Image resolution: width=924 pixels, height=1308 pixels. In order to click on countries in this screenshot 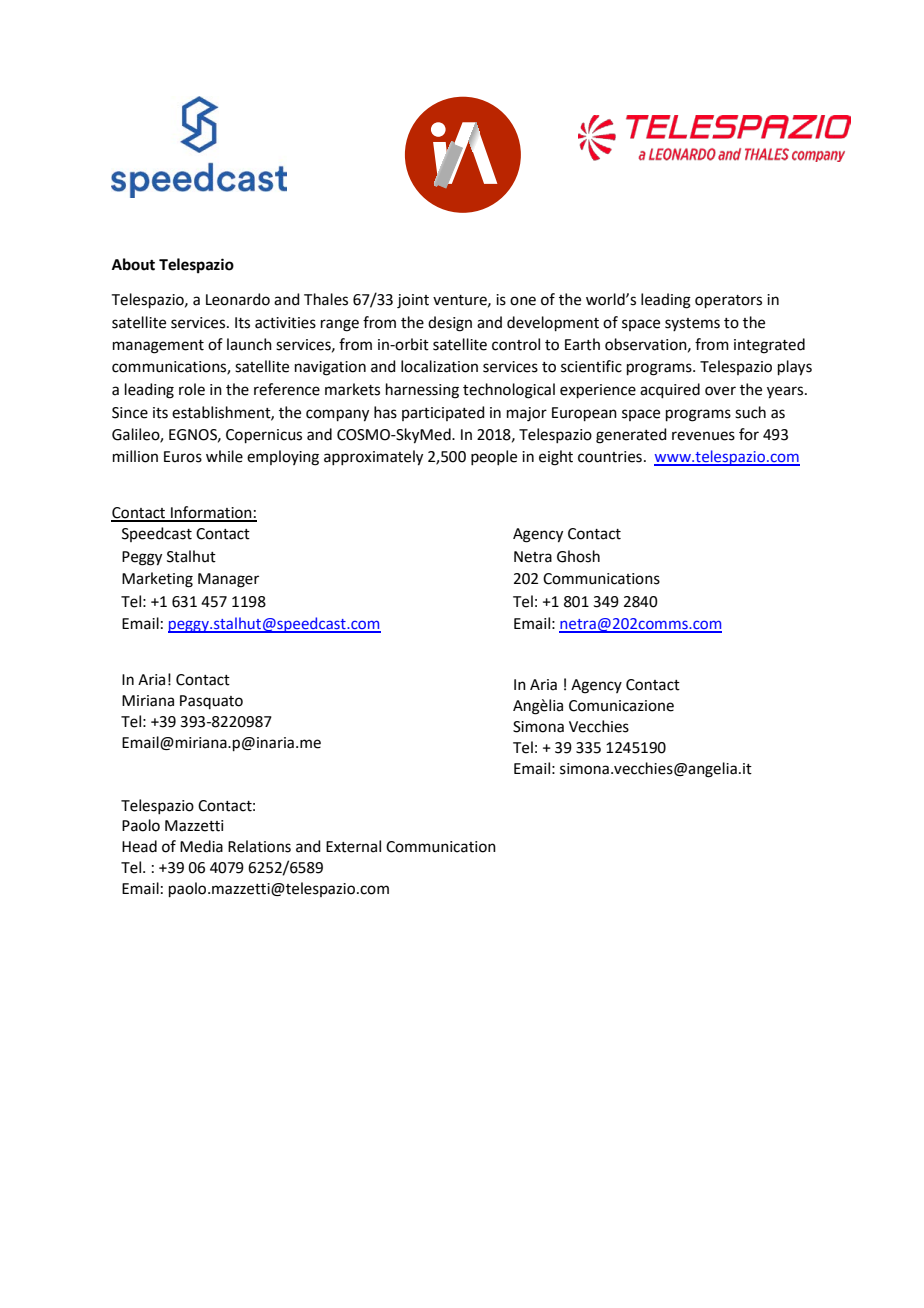, I will do `click(610, 457)`.
